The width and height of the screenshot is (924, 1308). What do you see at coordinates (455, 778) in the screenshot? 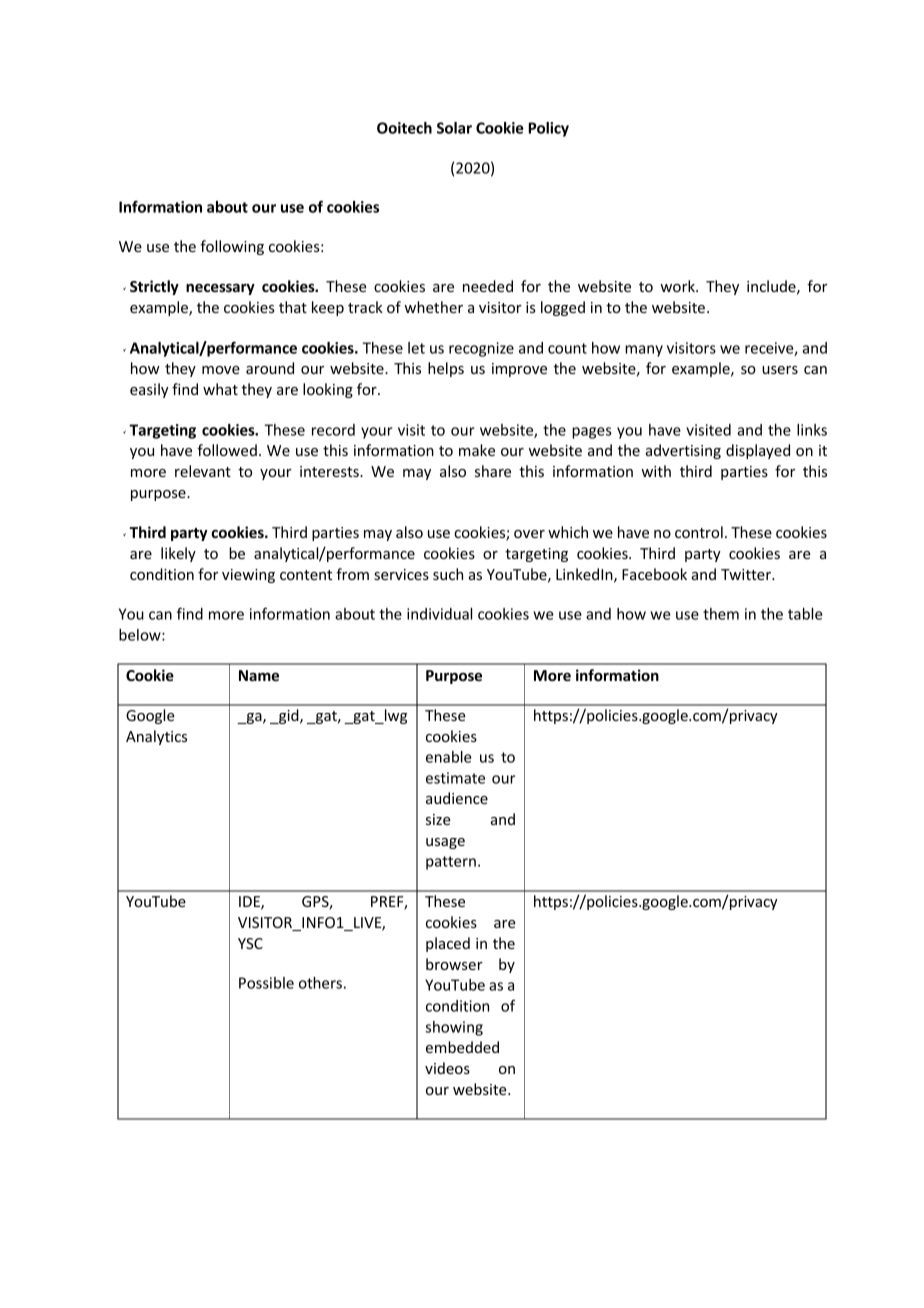
I see `estimate` at bounding box center [455, 778].
